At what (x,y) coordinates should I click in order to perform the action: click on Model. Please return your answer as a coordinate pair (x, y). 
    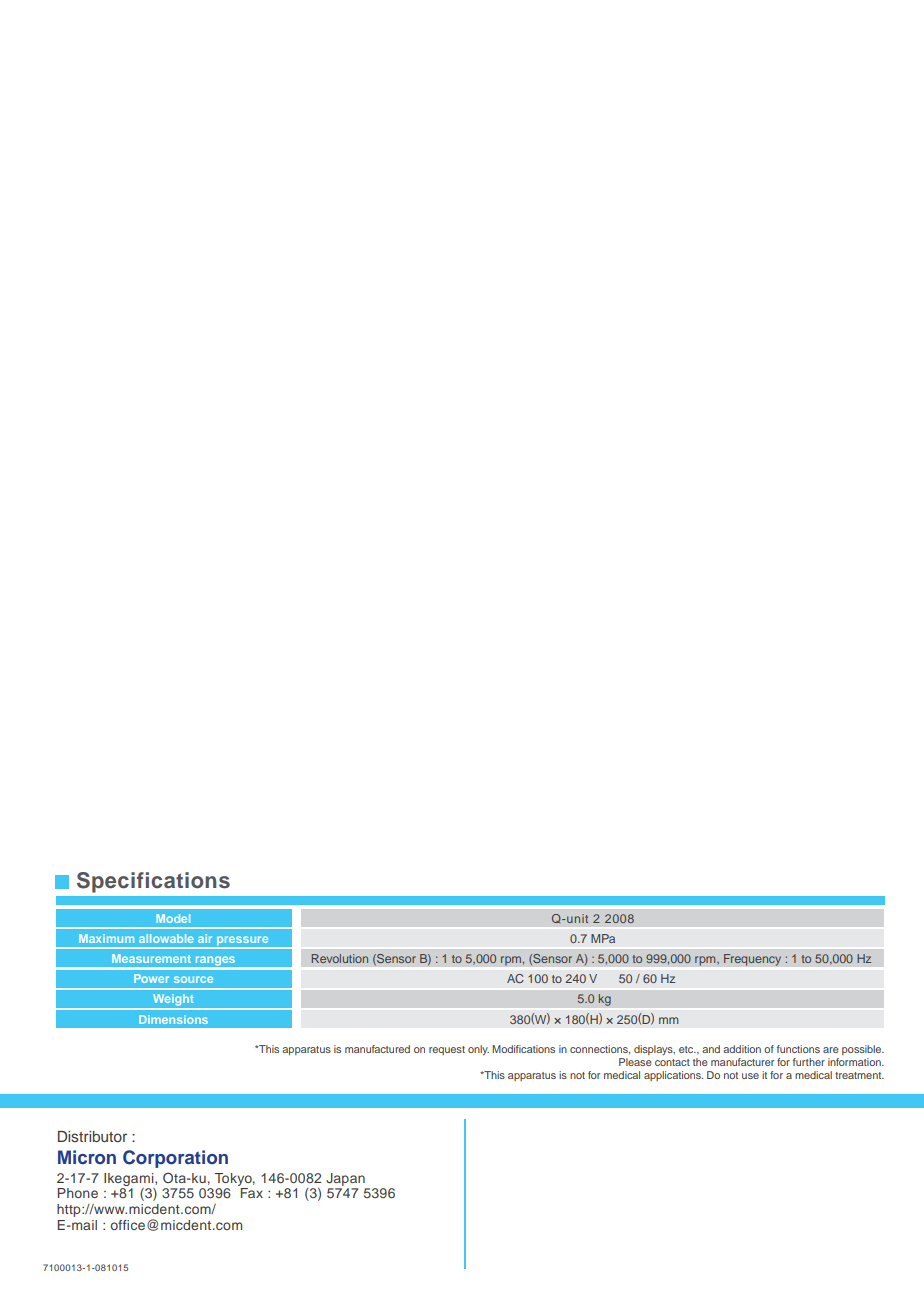
    Looking at the image, I should click on (173, 918).
